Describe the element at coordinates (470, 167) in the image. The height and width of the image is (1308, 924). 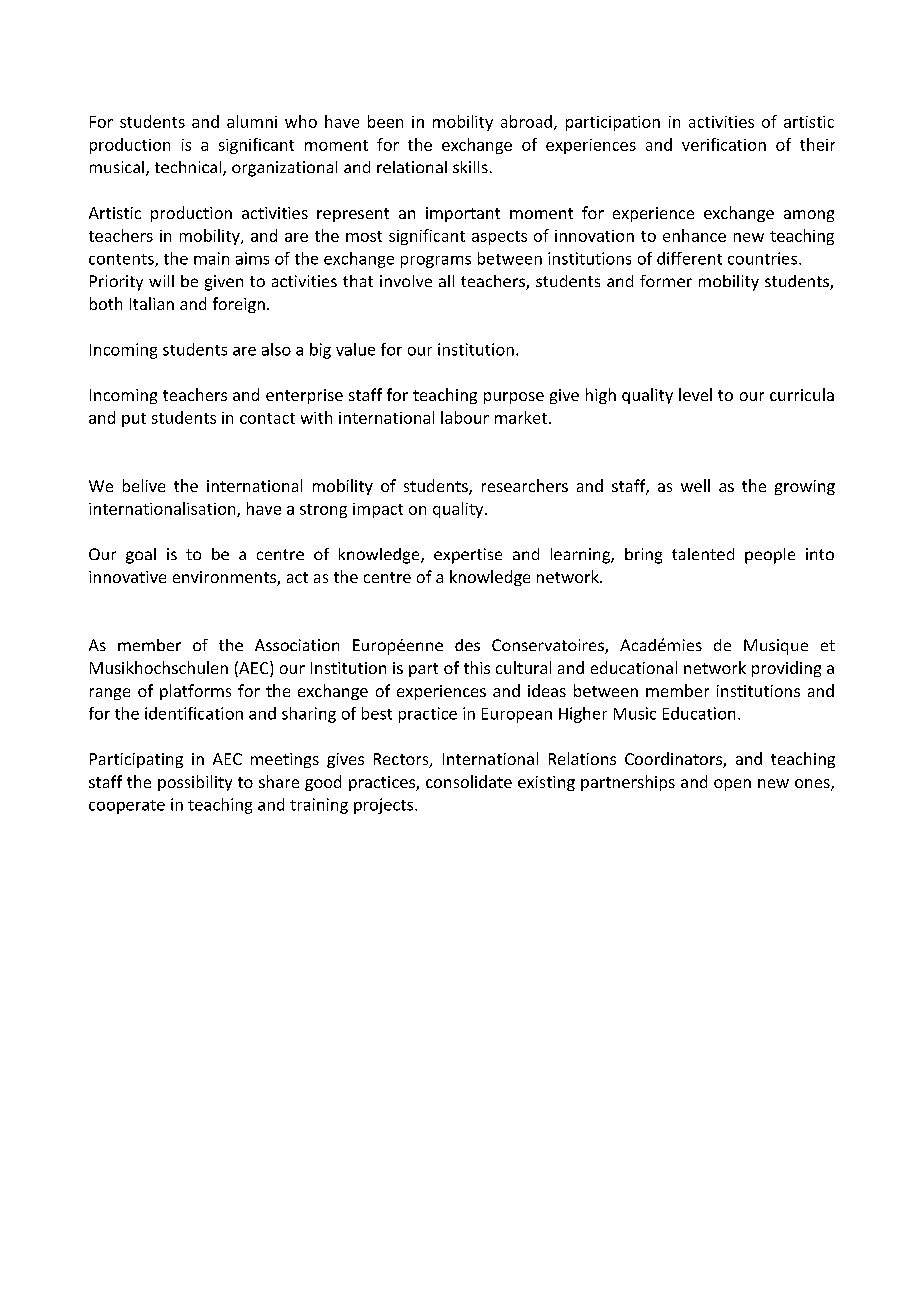
I see `skills` at that location.
